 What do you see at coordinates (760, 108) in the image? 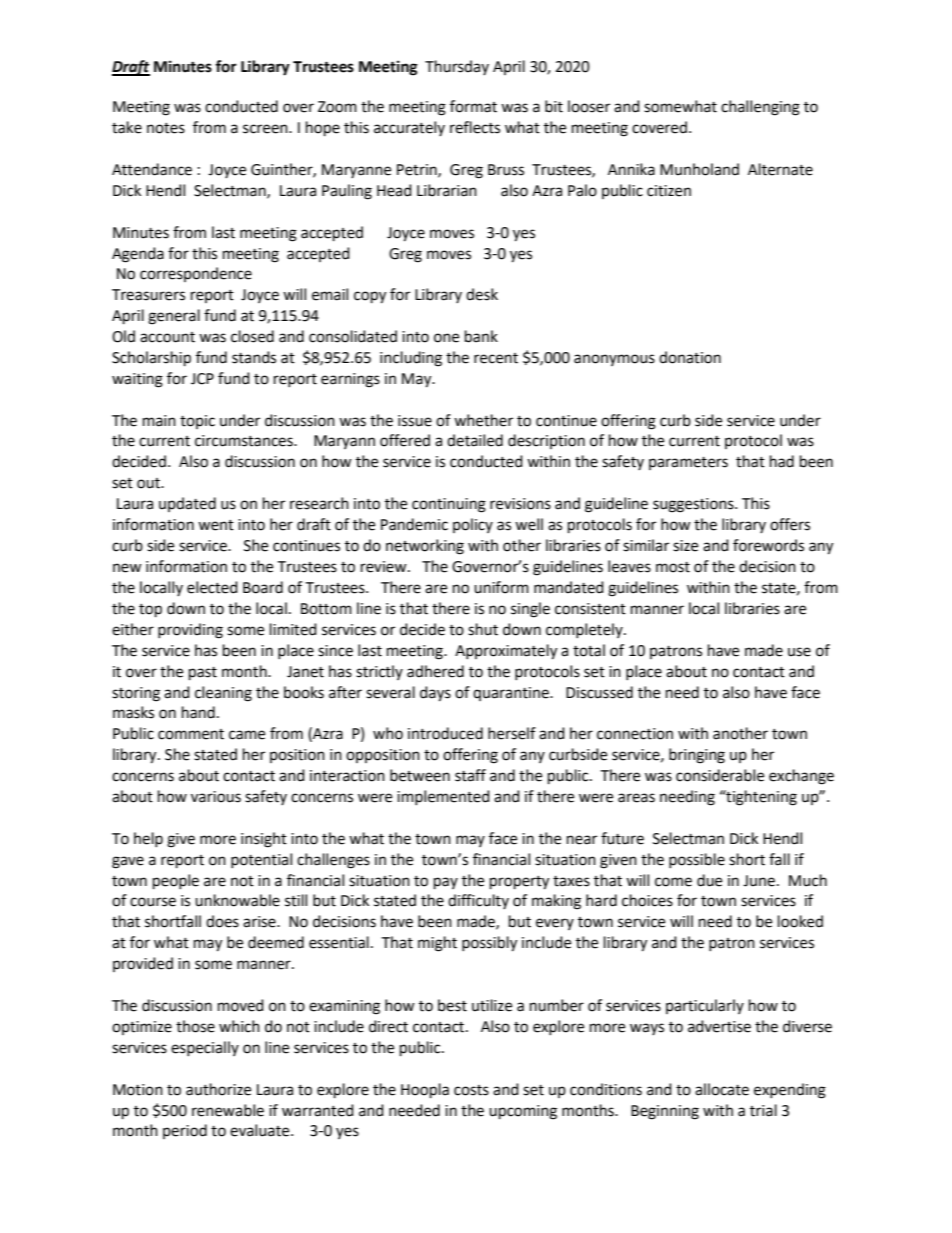
I see `challenging` at bounding box center [760, 108].
